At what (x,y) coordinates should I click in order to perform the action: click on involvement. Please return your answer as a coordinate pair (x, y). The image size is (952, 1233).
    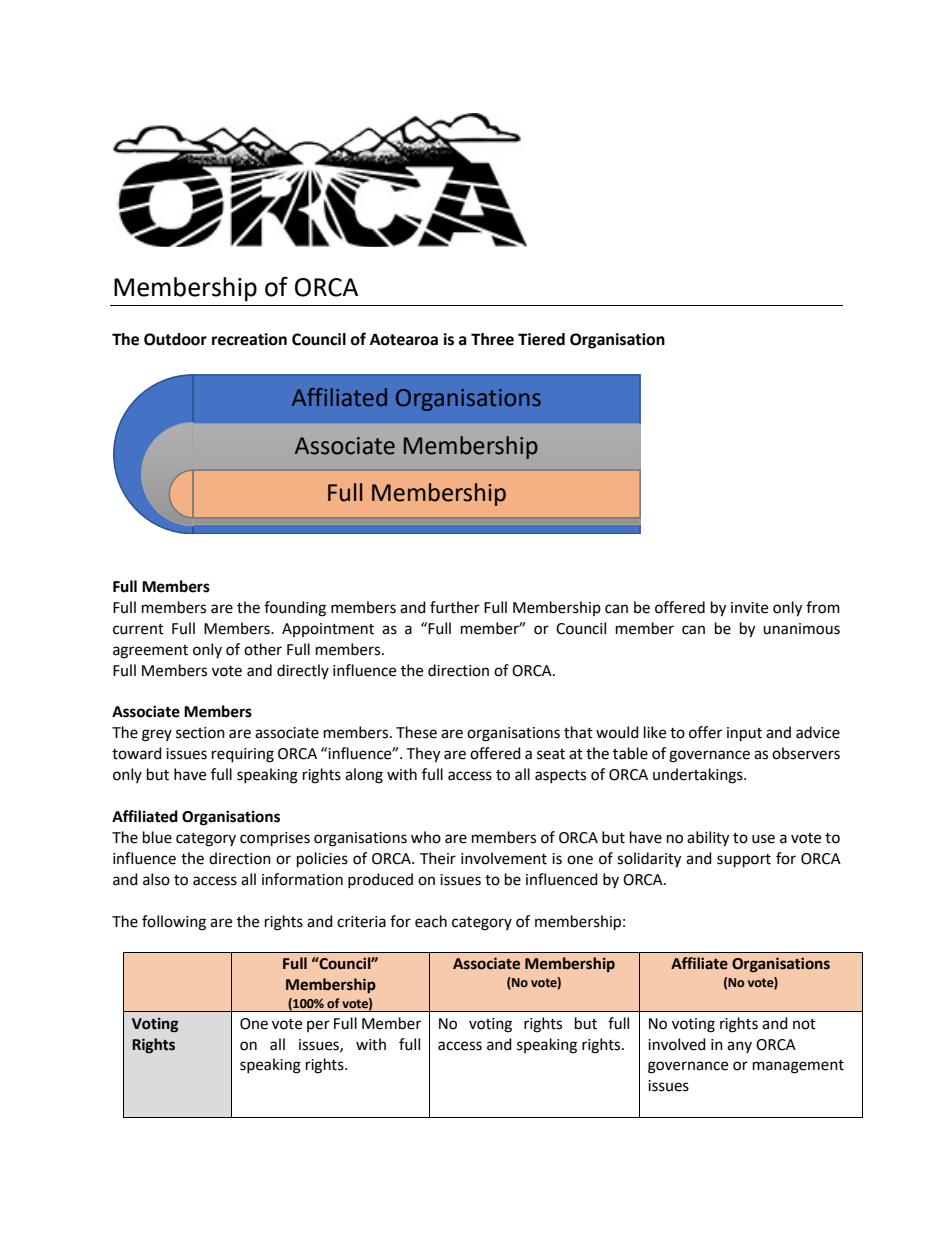
    Looking at the image, I should click on (504, 858).
